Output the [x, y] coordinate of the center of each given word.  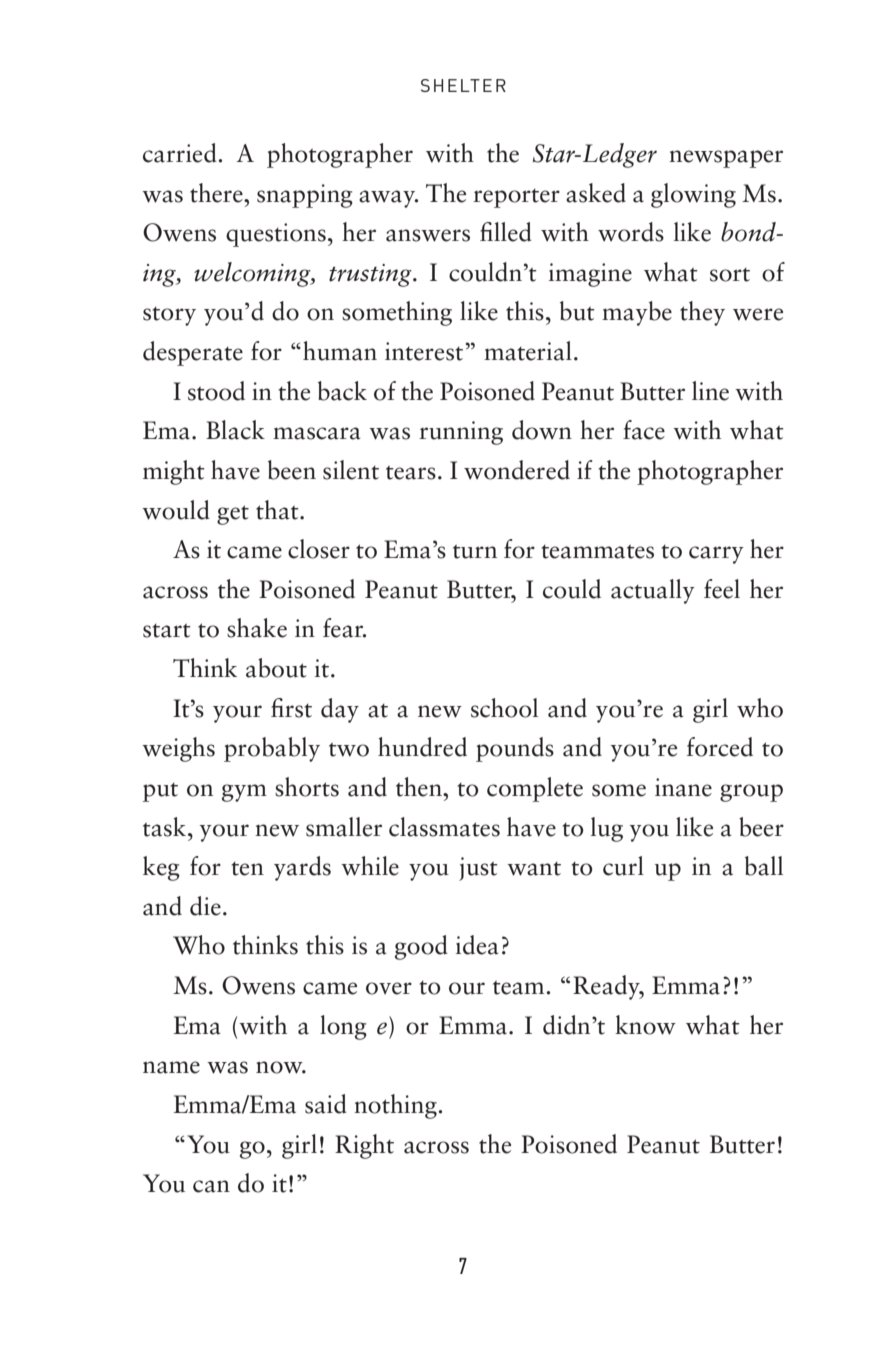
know [645, 1025]
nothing [396, 1106]
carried [181, 153]
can [211, 1186]
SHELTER [463, 85]
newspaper [726, 159]
